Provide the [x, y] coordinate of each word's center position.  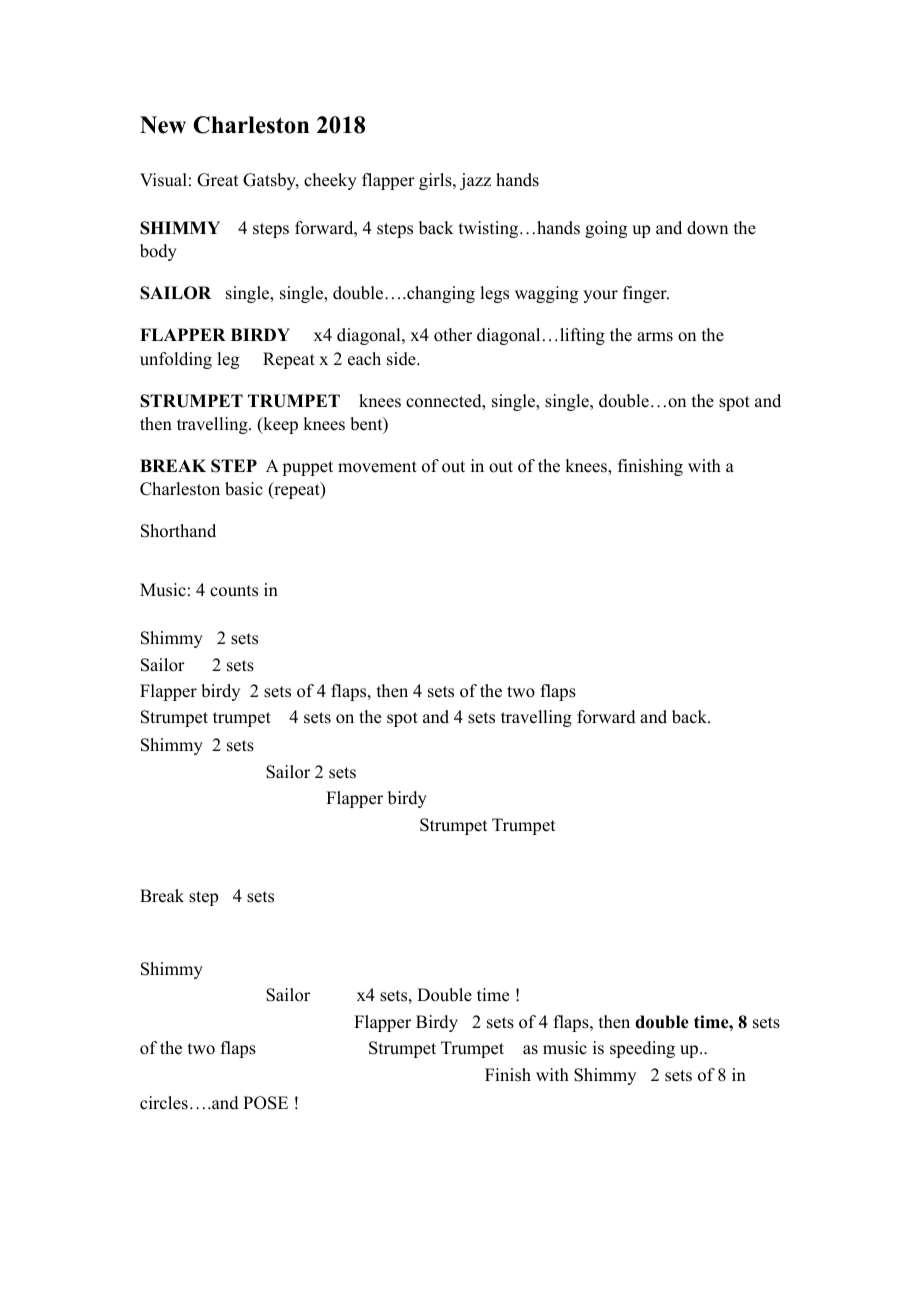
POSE [265, 1103]
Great [217, 180]
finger [646, 294]
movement [377, 467]
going [606, 229]
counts [234, 591]
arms [655, 337]
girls [436, 181]
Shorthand [178, 531]
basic [244, 489]
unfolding [176, 360]
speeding [642, 1049]
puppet [307, 468]
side [402, 359]
